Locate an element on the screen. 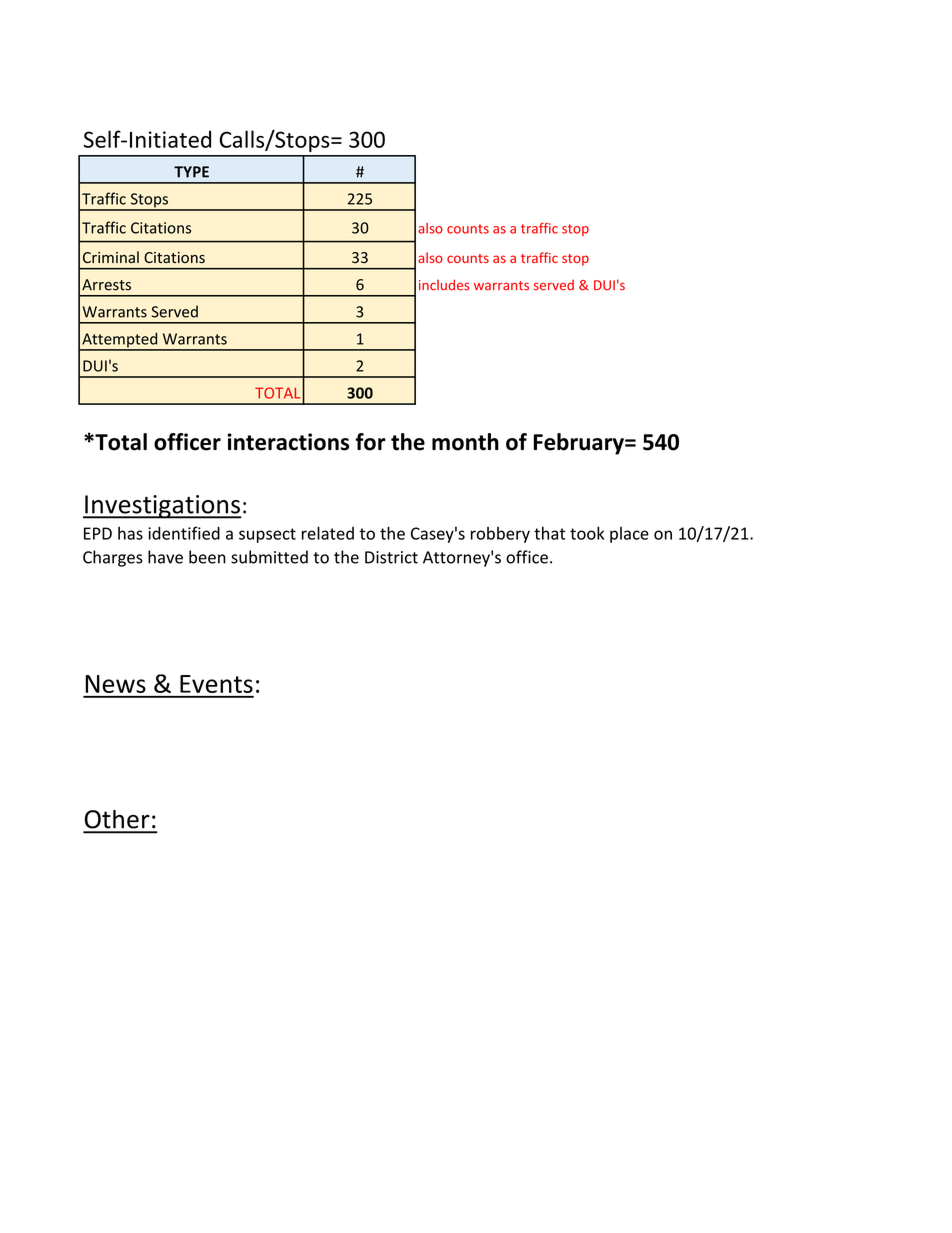 The height and width of the screenshot is (1233, 952). identified is located at coordinates (184, 533).
